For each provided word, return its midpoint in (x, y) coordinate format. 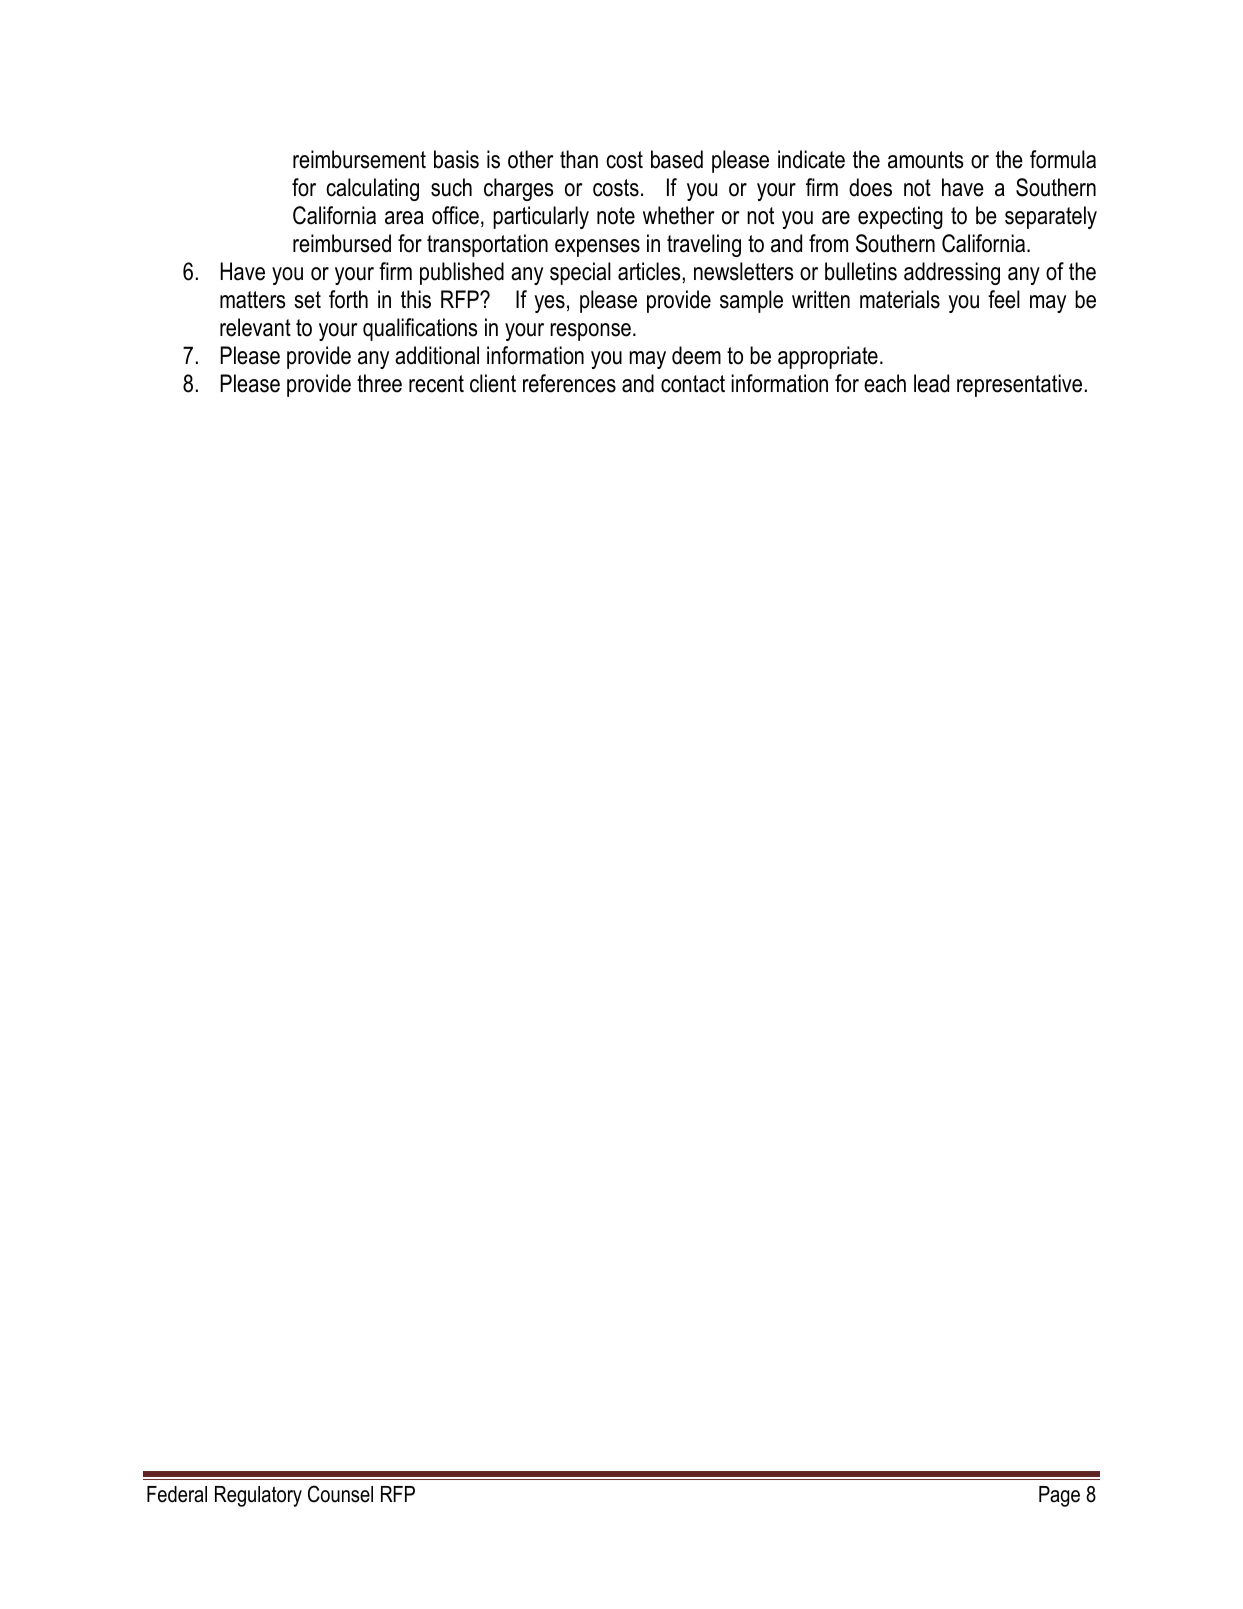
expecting (900, 217)
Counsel (340, 1494)
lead (931, 383)
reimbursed (342, 243)
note (616, 216)
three (379, 383)
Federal (177, 1494)
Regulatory (258, 1496)
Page (1059, 1496)
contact (693, 384)
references (569, 383)
